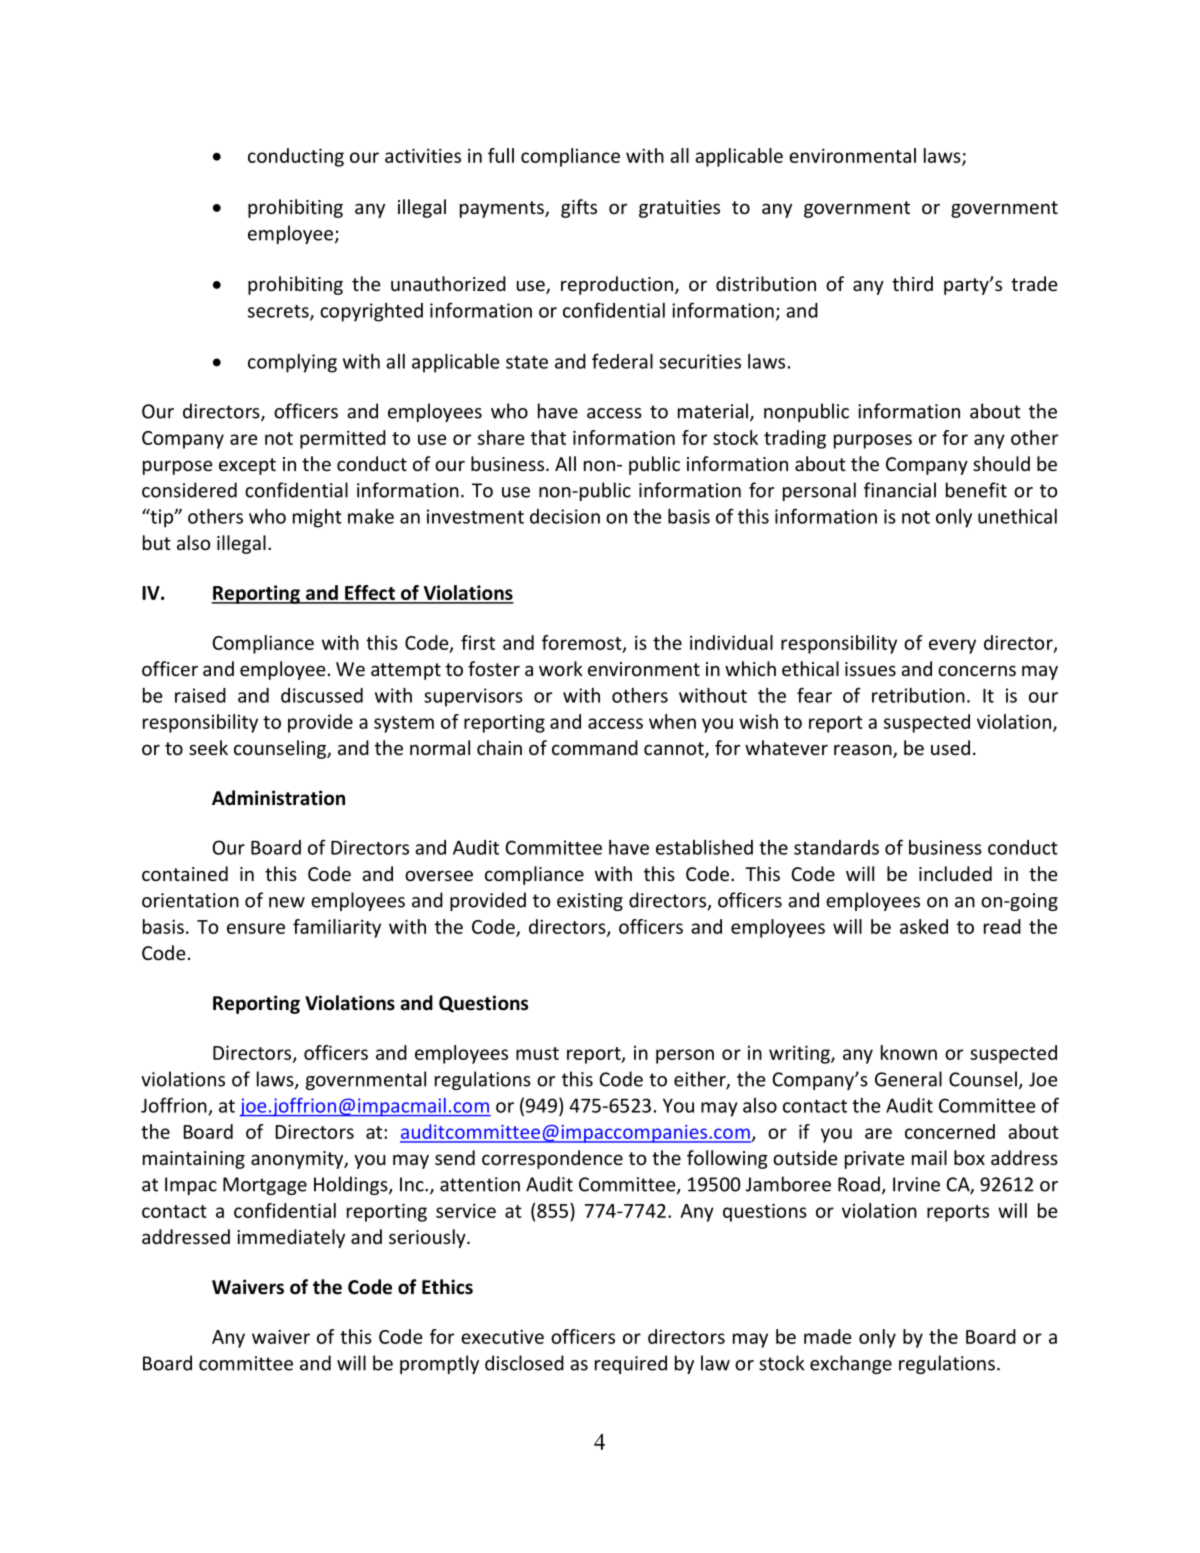 Image resolution: width=1200 pixels, height=1553 pixels. I want to click on third, so click(912, 283).
